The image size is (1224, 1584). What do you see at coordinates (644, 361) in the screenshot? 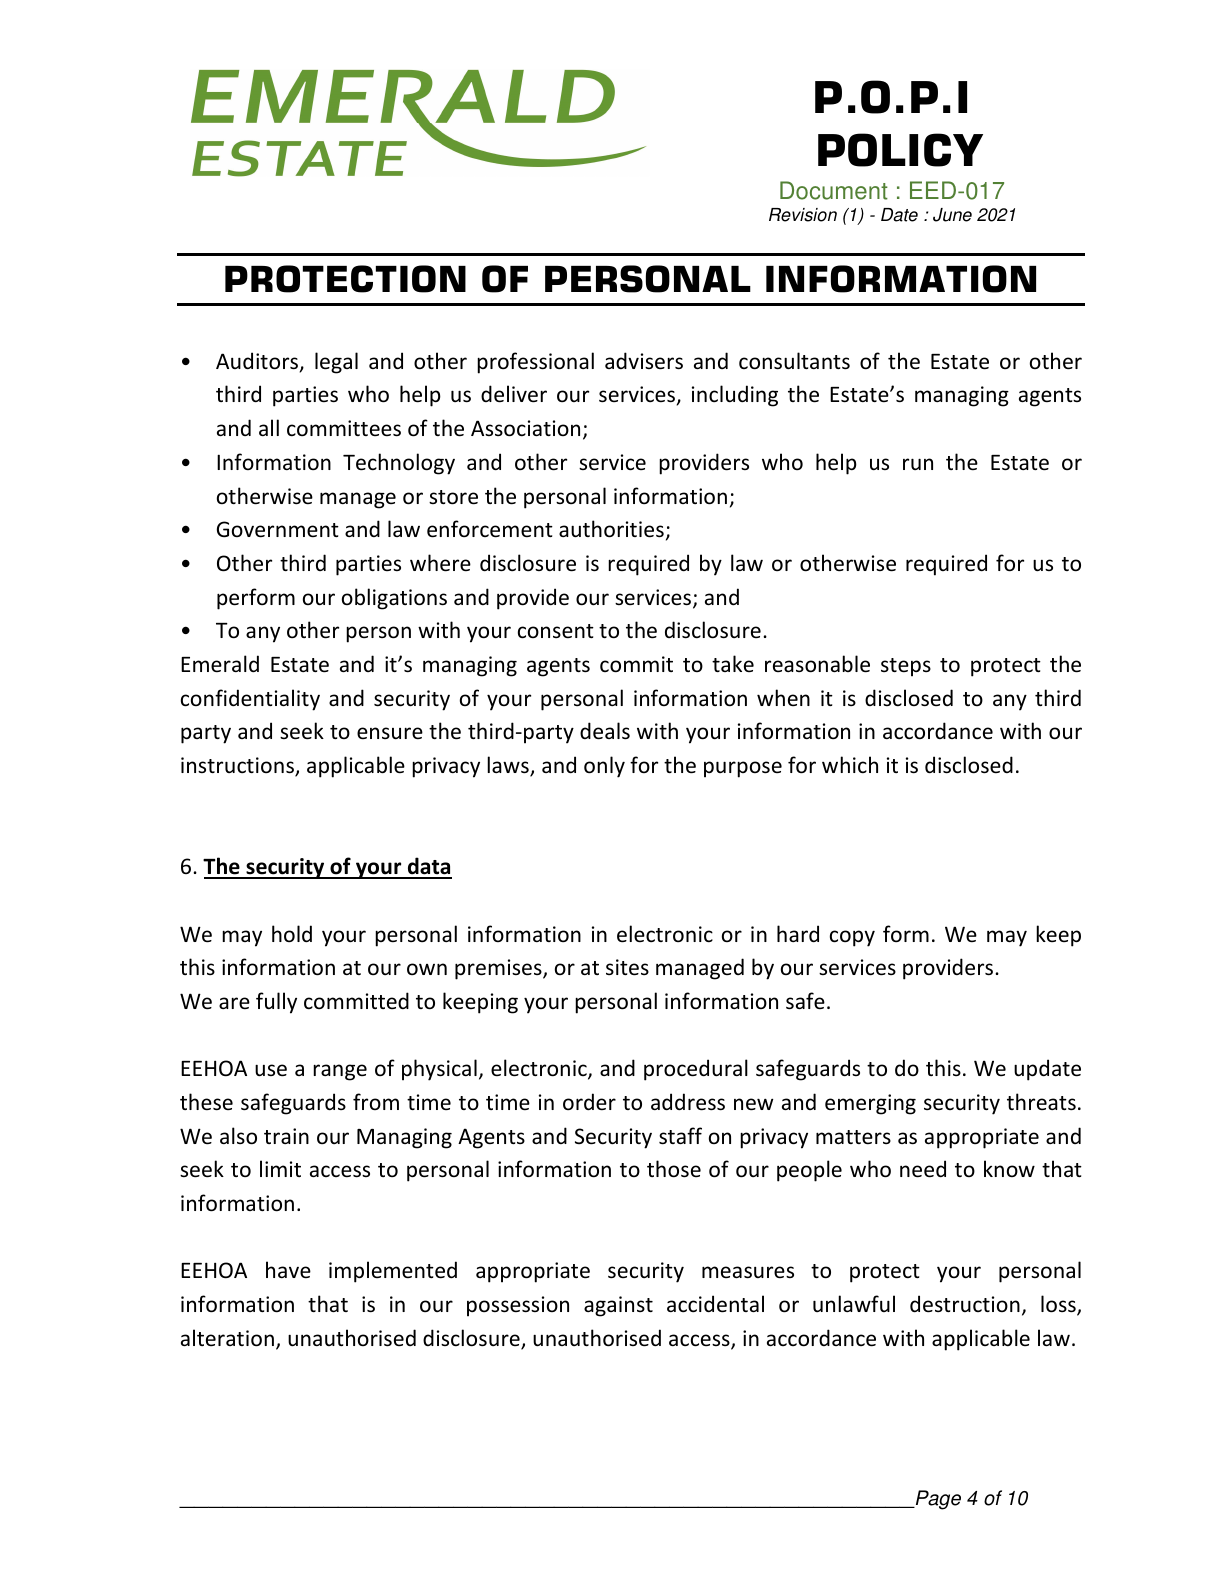
I see `advisers` at bounding box center [644, 361].
